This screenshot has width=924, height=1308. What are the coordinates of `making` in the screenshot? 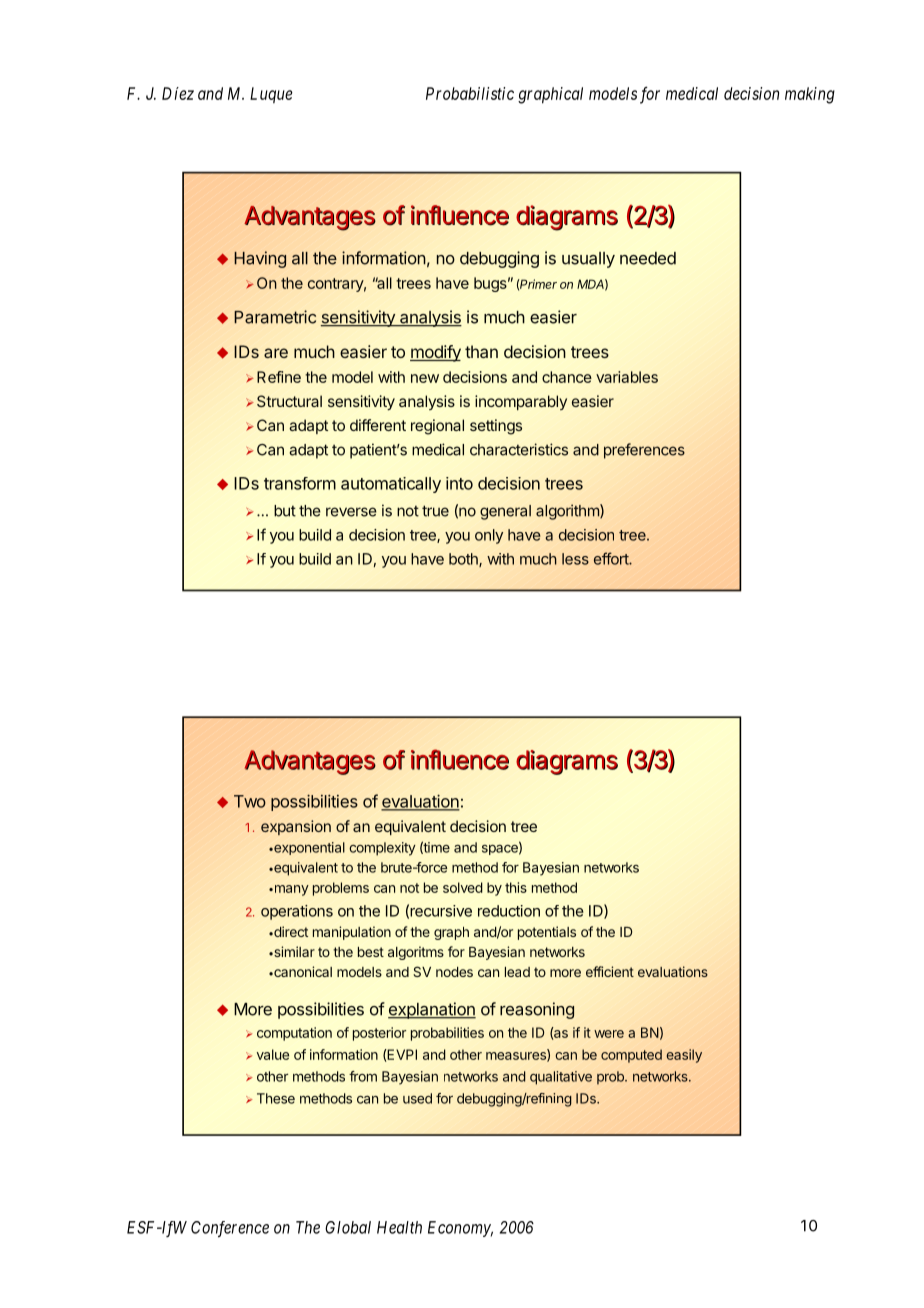 It's located at (810, 95).
